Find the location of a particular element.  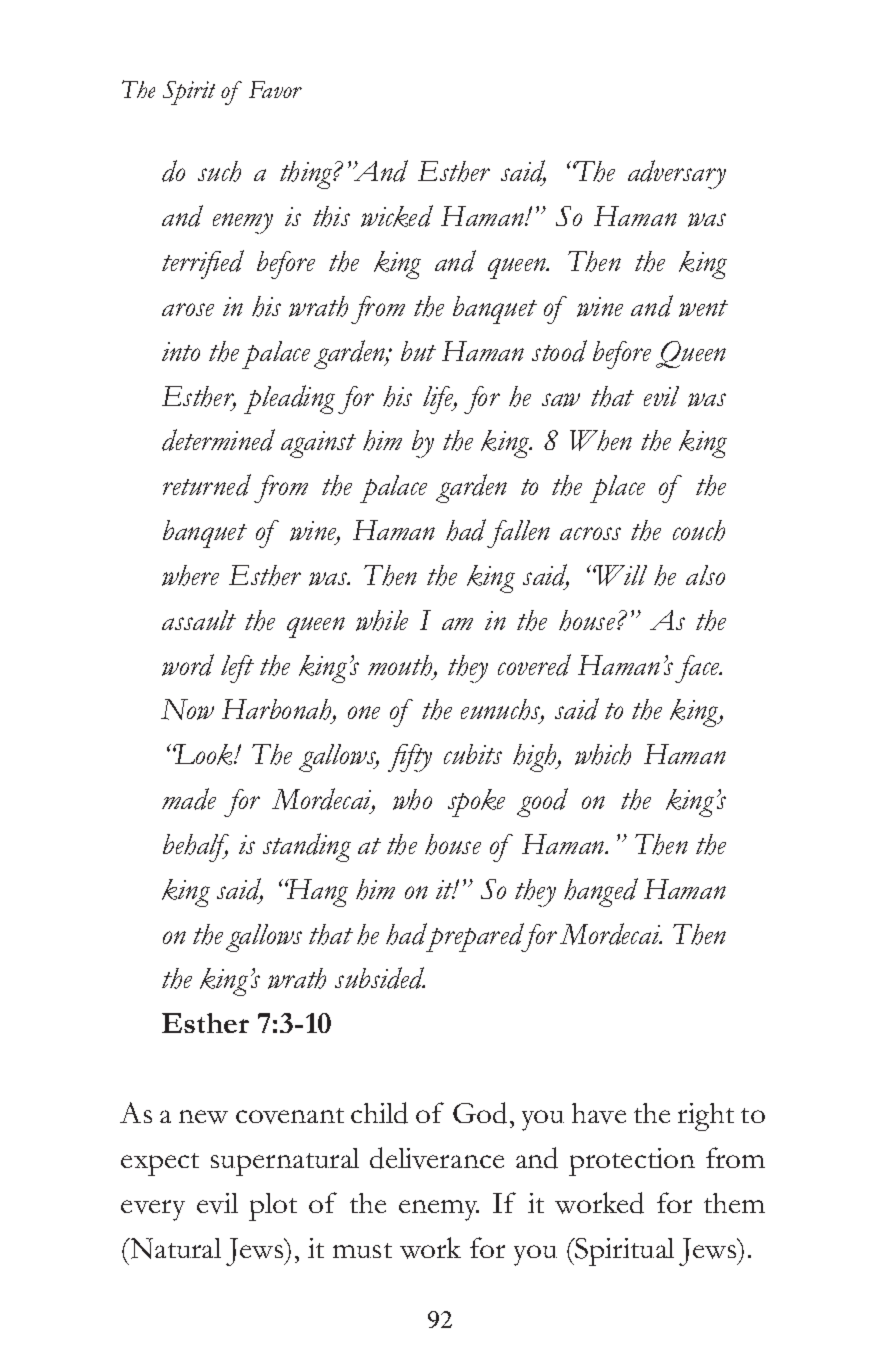

adversary is located at coordinates (677, 174).
